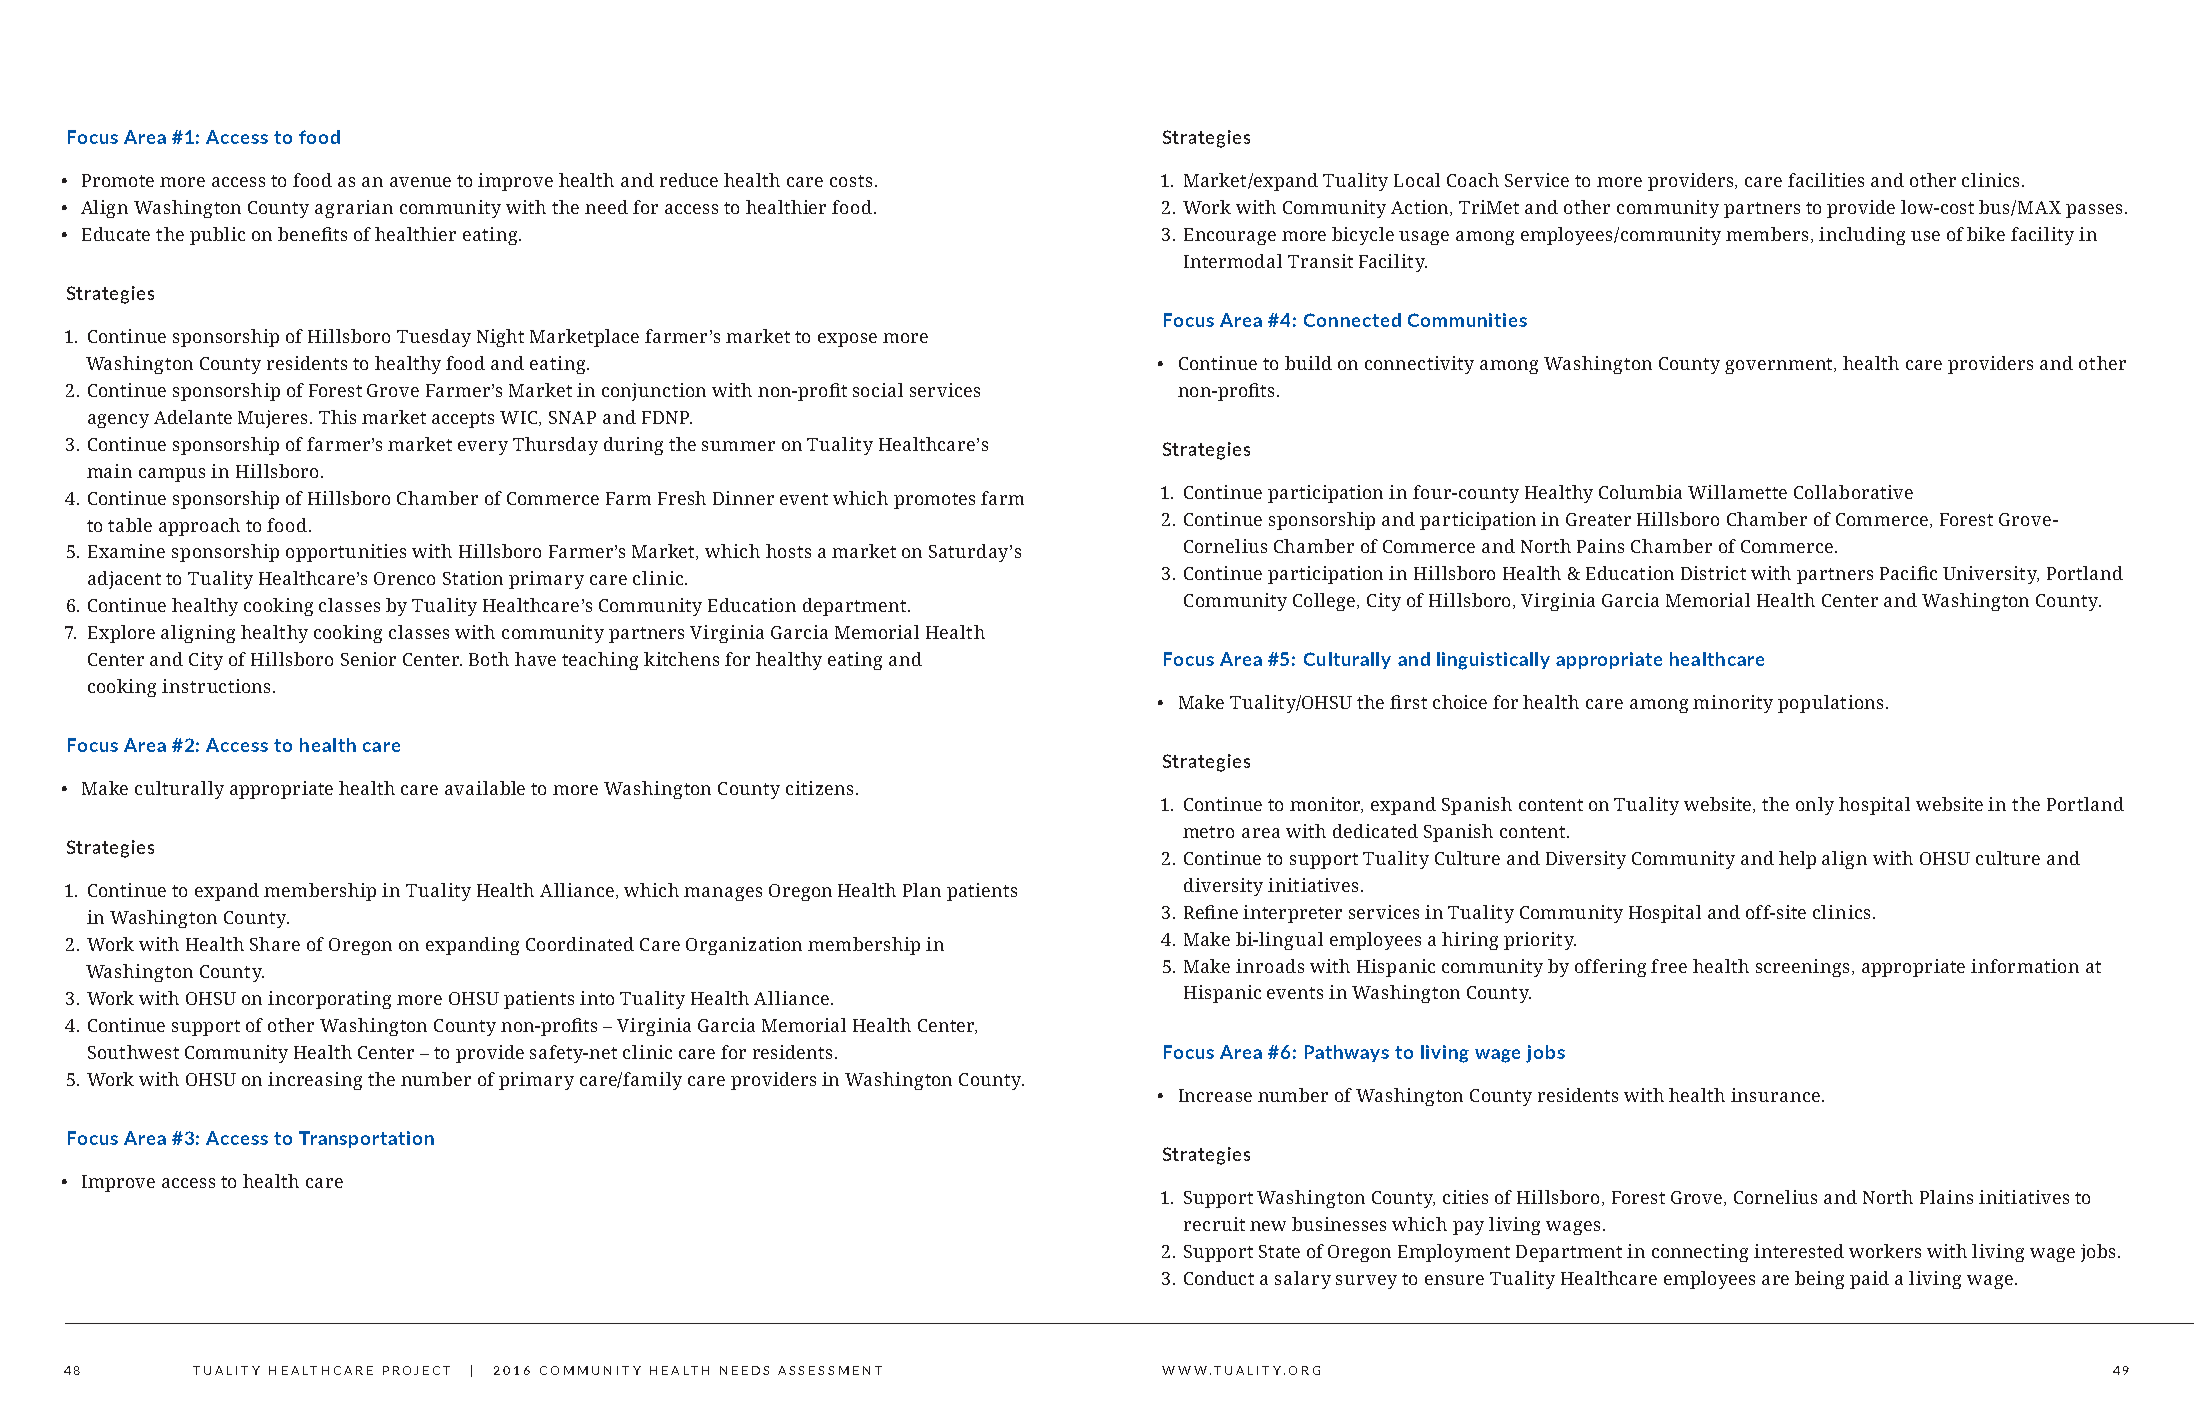 This screenshot has height=1420, width=2194. What do you see at coordinates (1830, 704) in the screenshot?
I see `populations` at bounding box center [1830, 704].
